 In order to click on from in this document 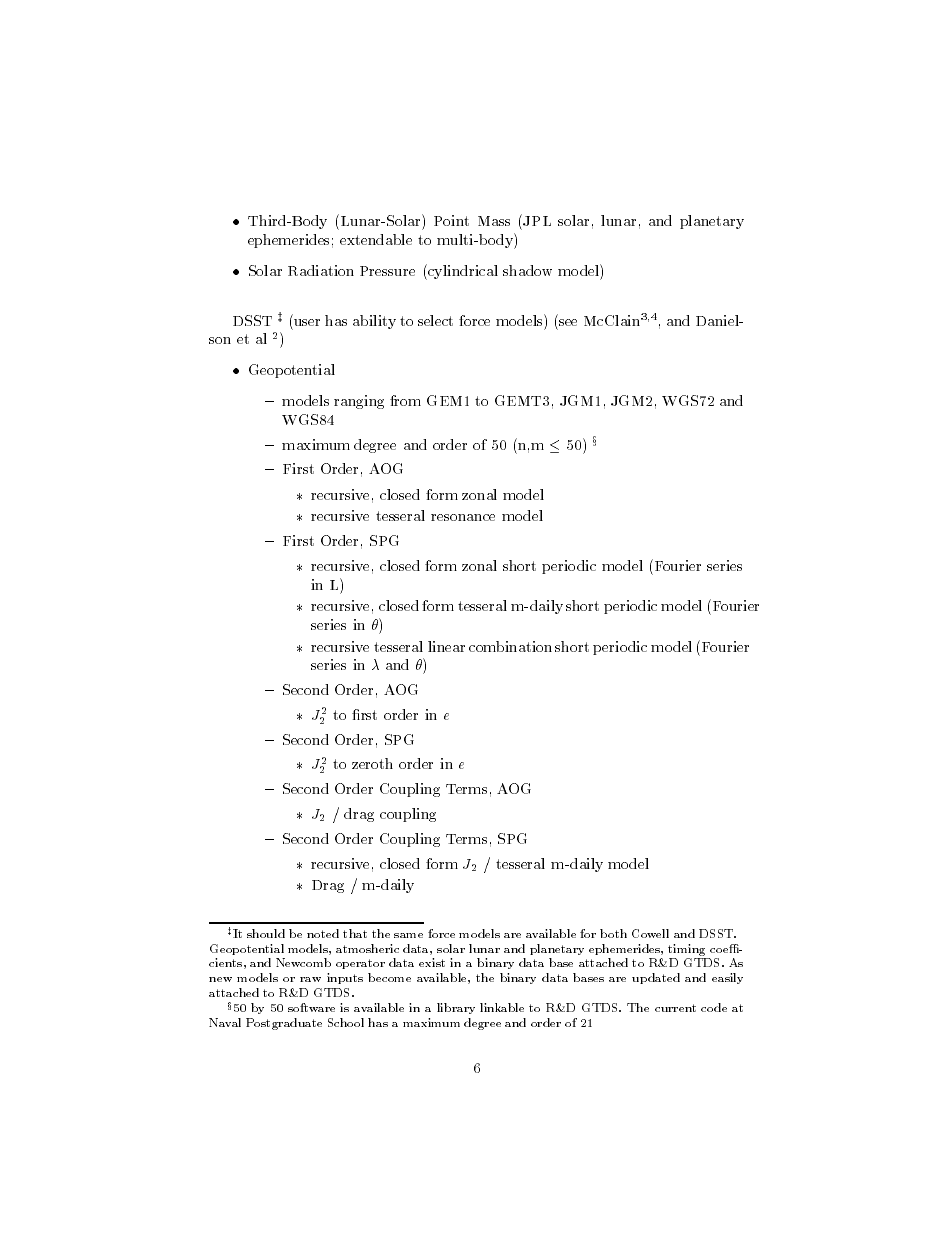, I will do `click(405, 400)`.
